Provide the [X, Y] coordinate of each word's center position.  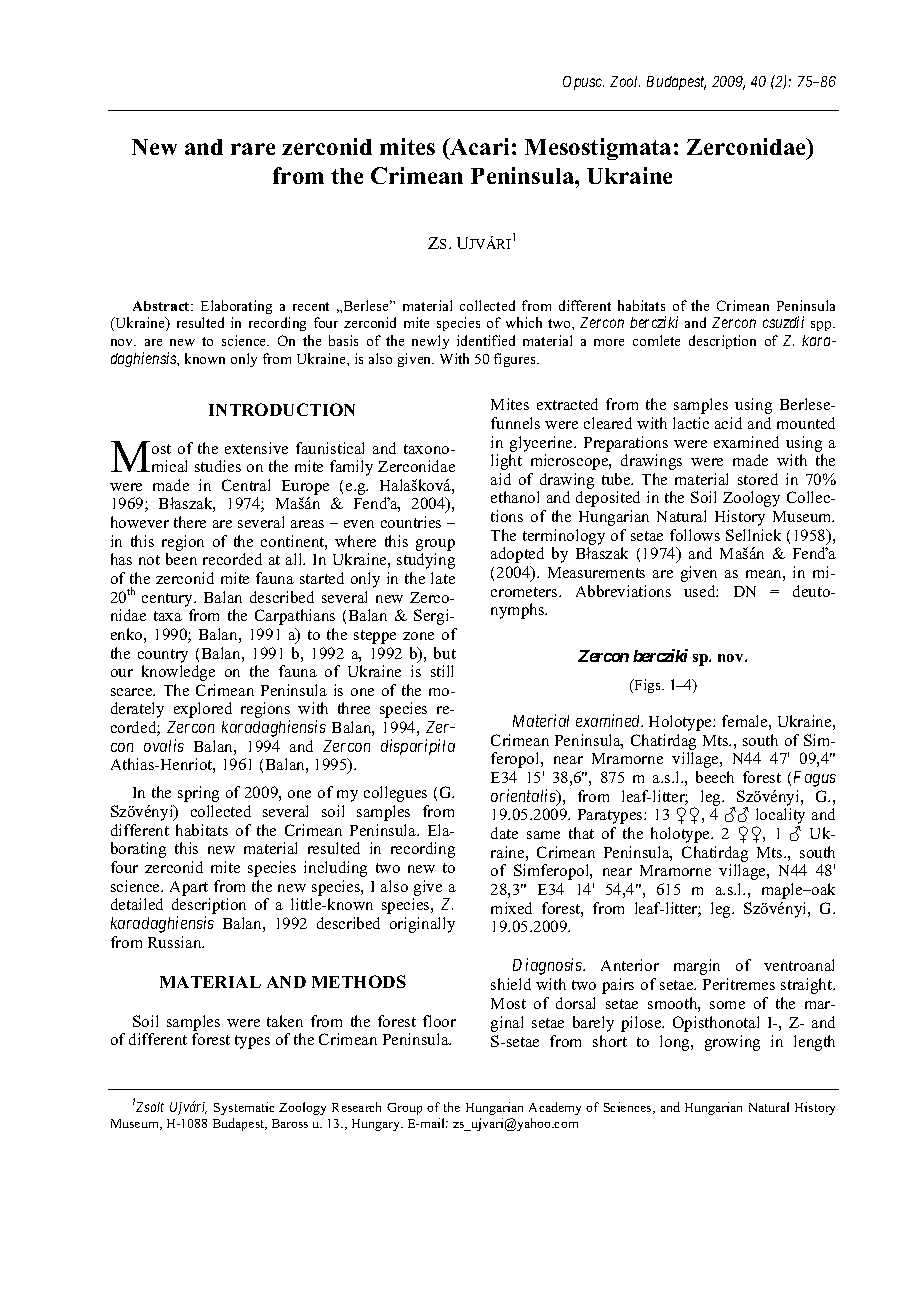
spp [822, 326]
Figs [647, 686]
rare [253, 149]
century [168, 600]
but [445, 653]
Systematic [244, 1108]
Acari [479, 146]
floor [439, 1021]
